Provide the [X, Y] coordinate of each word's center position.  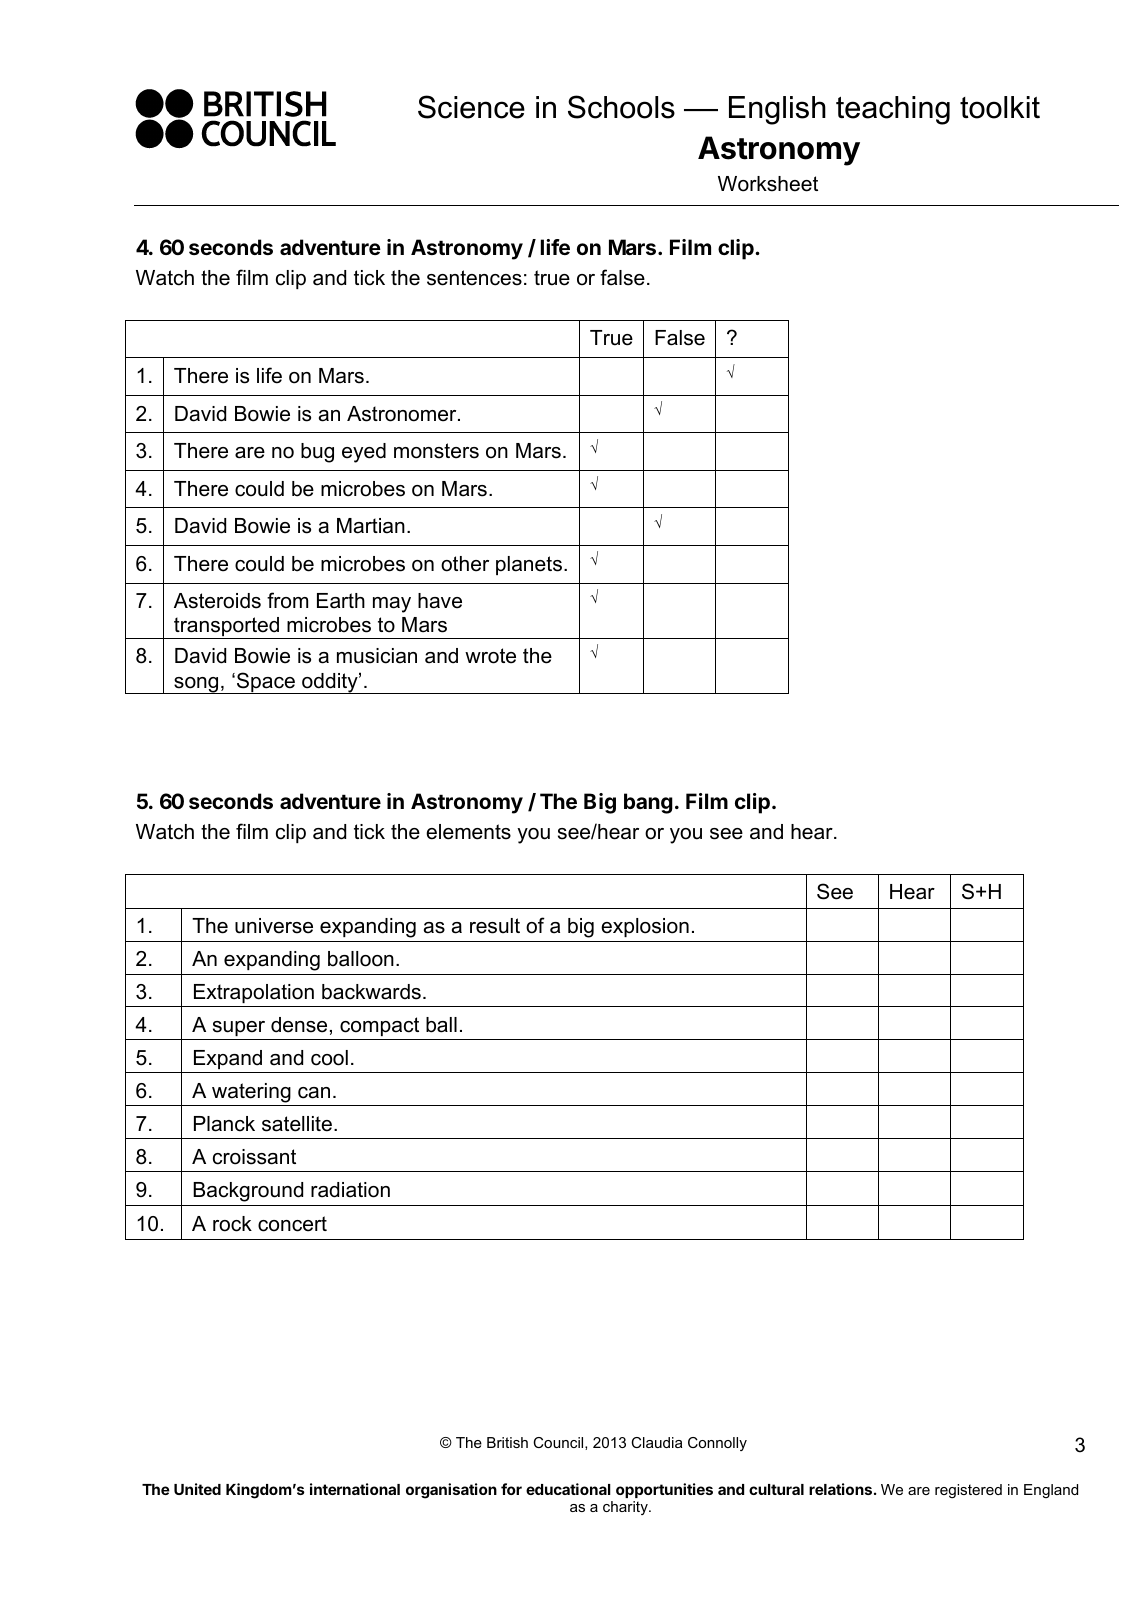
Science [471, 107]
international [355, 1489]
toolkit [1000, 107]
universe [274, 926]
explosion [645, 927]
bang [648, 803]
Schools [621, 107]
